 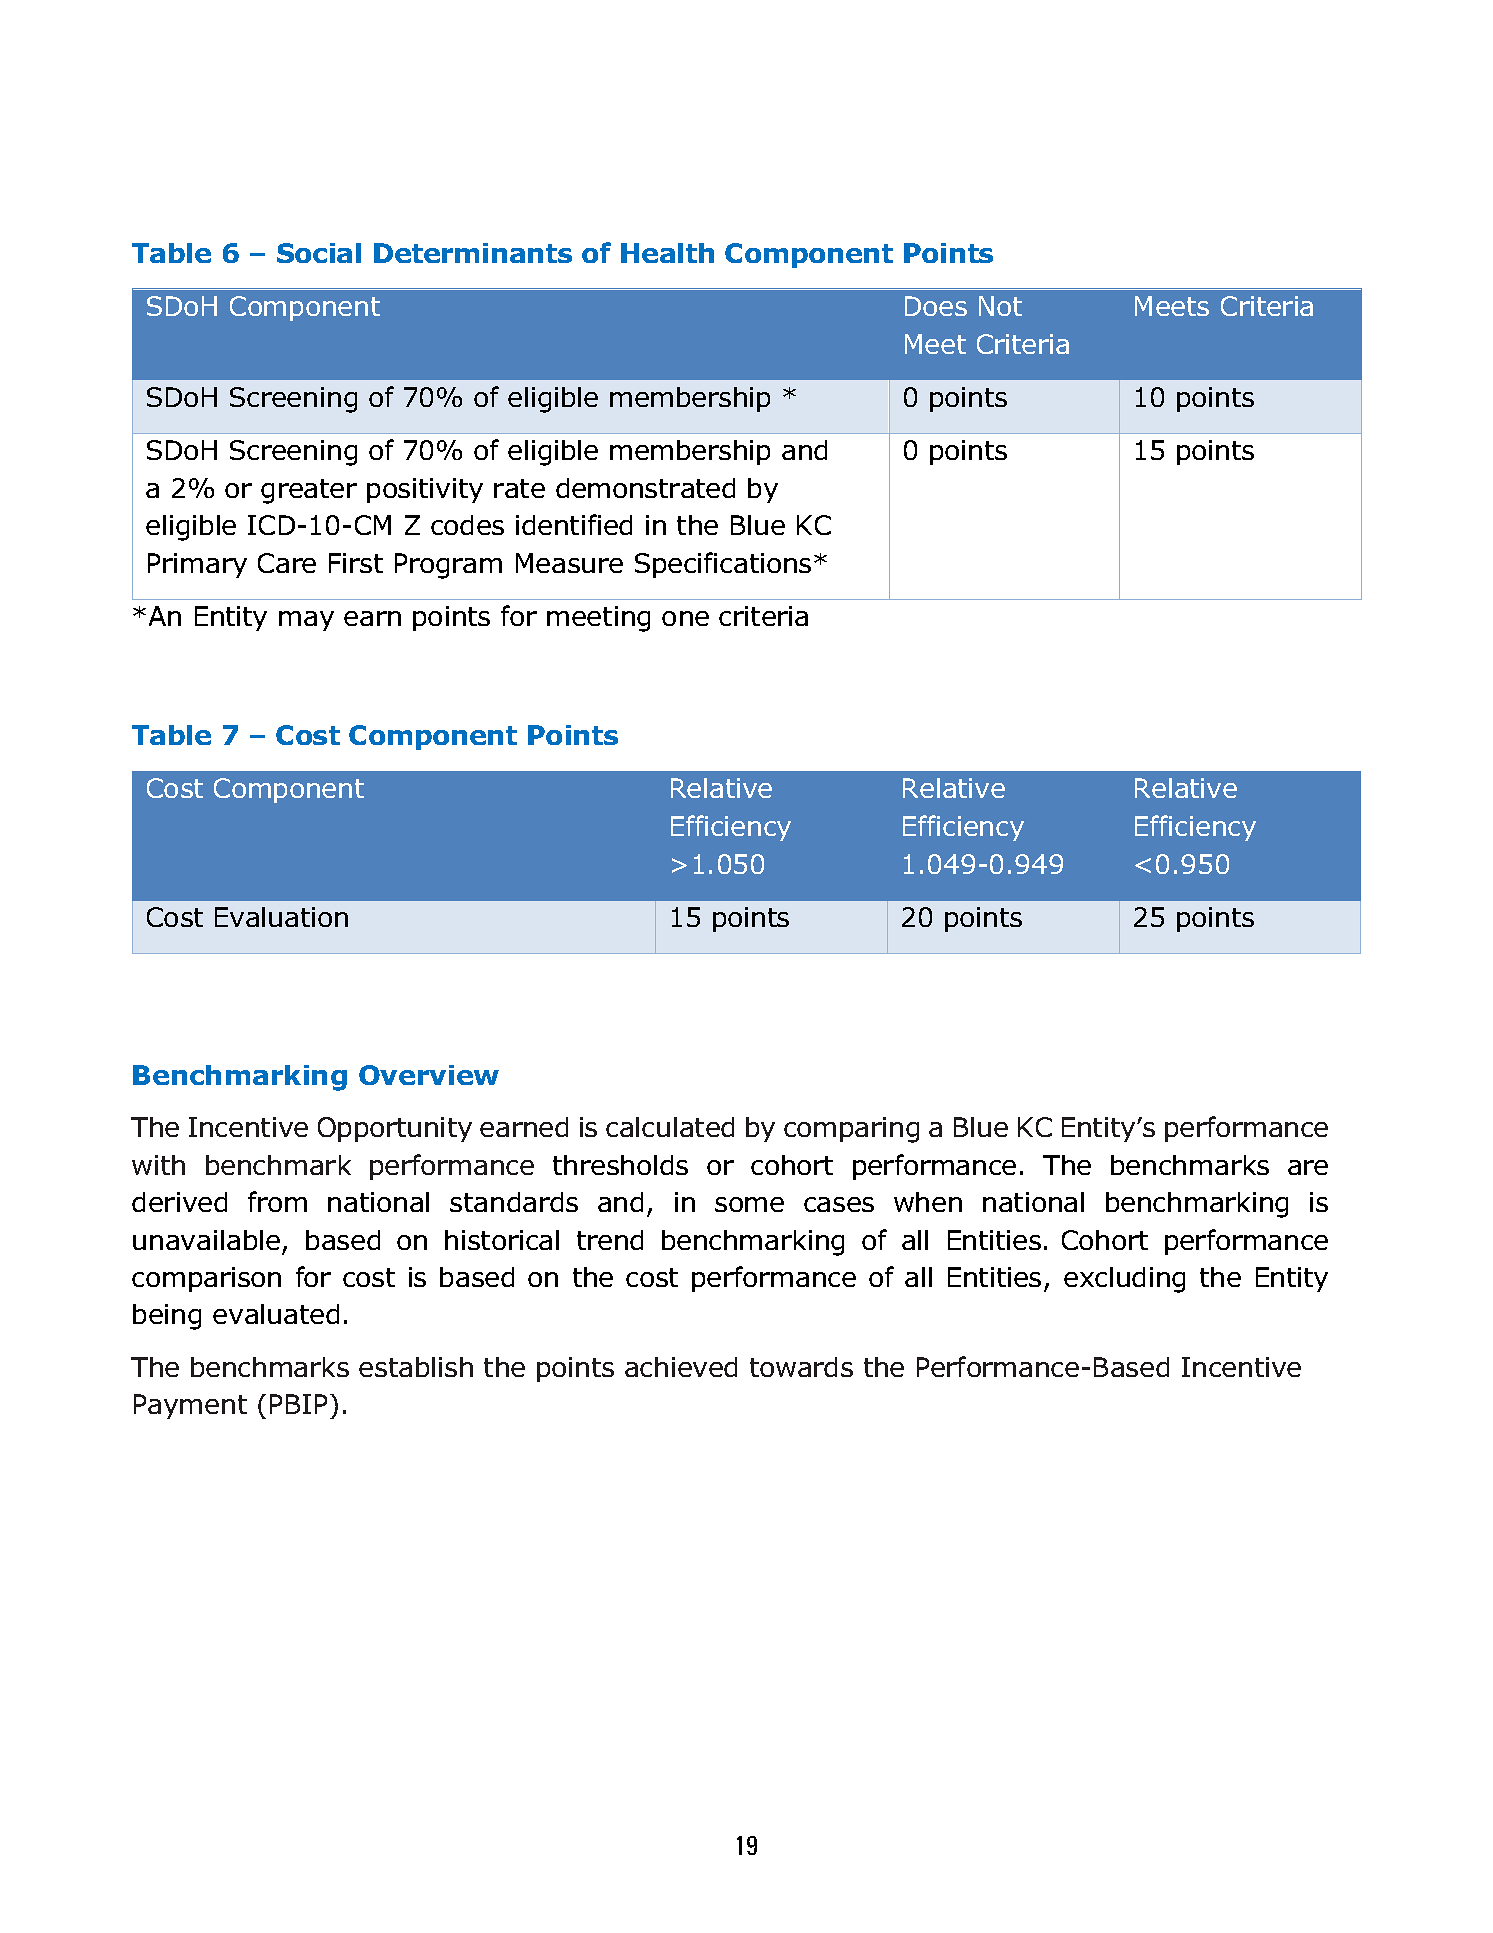 I want to click on Health, so click(x=667, y=253).
